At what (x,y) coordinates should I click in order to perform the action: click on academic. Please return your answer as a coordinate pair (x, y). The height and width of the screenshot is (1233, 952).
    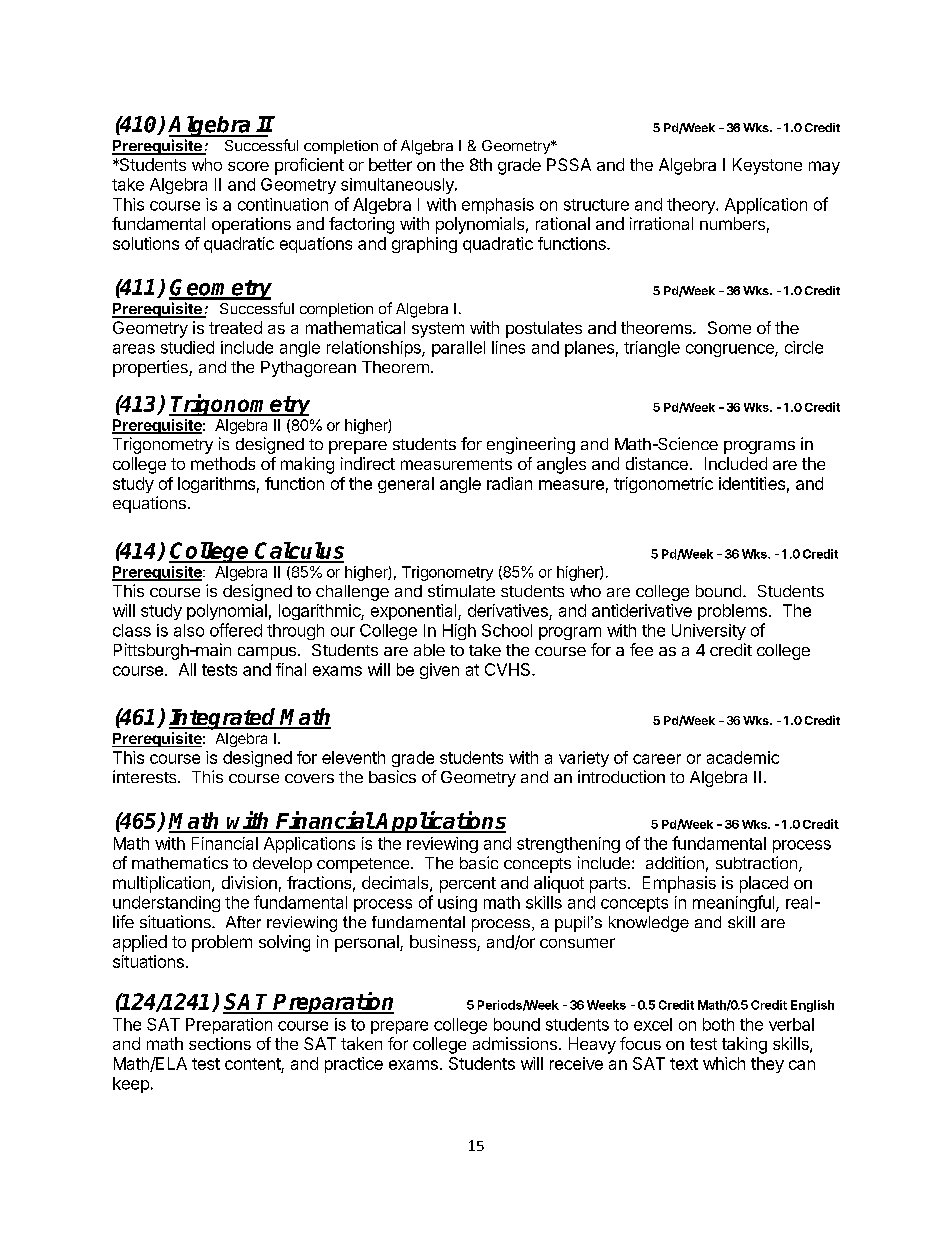
    Looking at the image, I should click on (743, 757).
